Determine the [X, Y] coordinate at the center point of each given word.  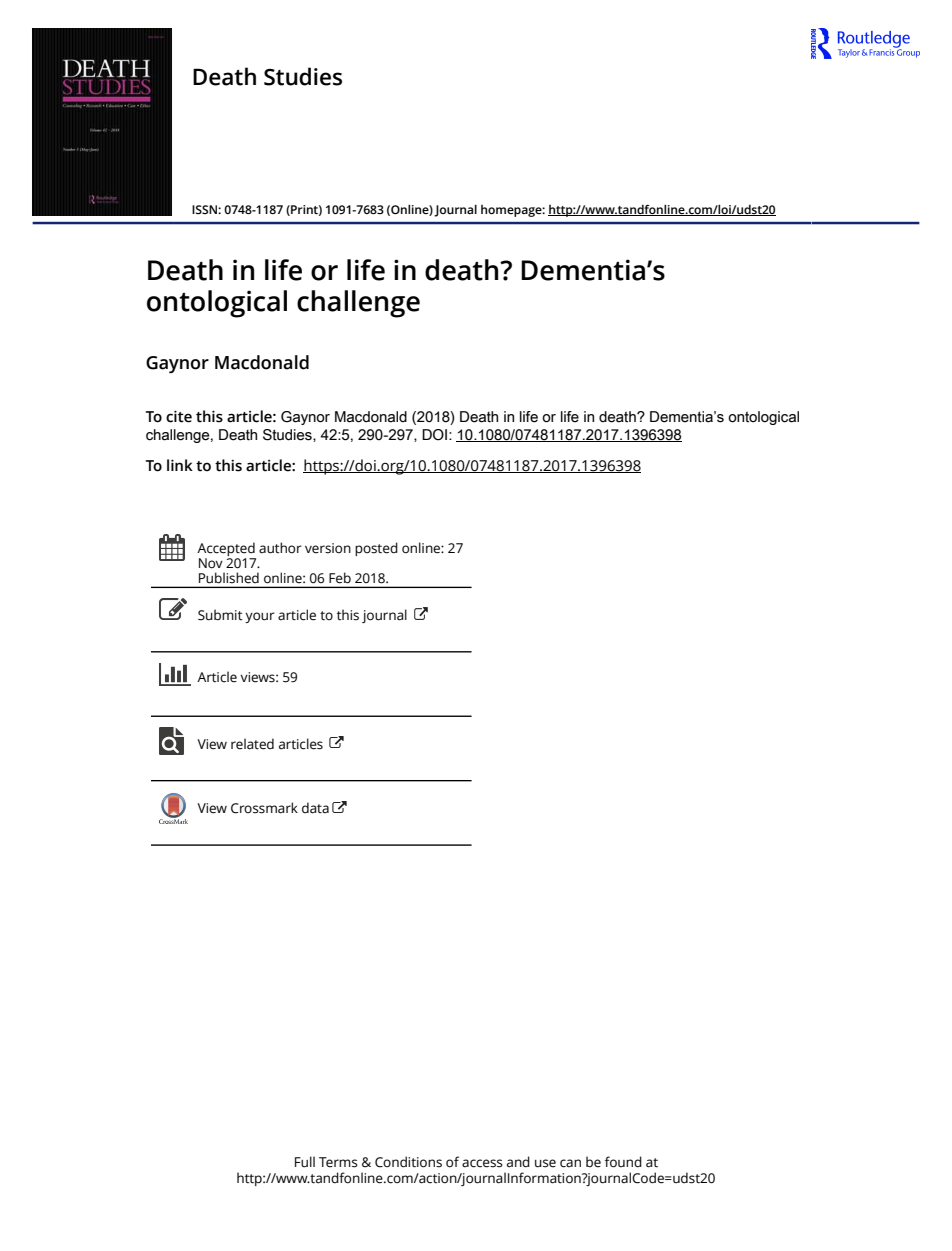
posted [376, 549]
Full [305, 1162]
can [570, 1163]
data [315, 808]
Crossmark [264, 808]
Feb [340, 578]
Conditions [408, 1162]
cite [179, 416]
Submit [220, 615]
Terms [338, 1162]
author [280, 548]
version [328, 548]
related [252, 744]
